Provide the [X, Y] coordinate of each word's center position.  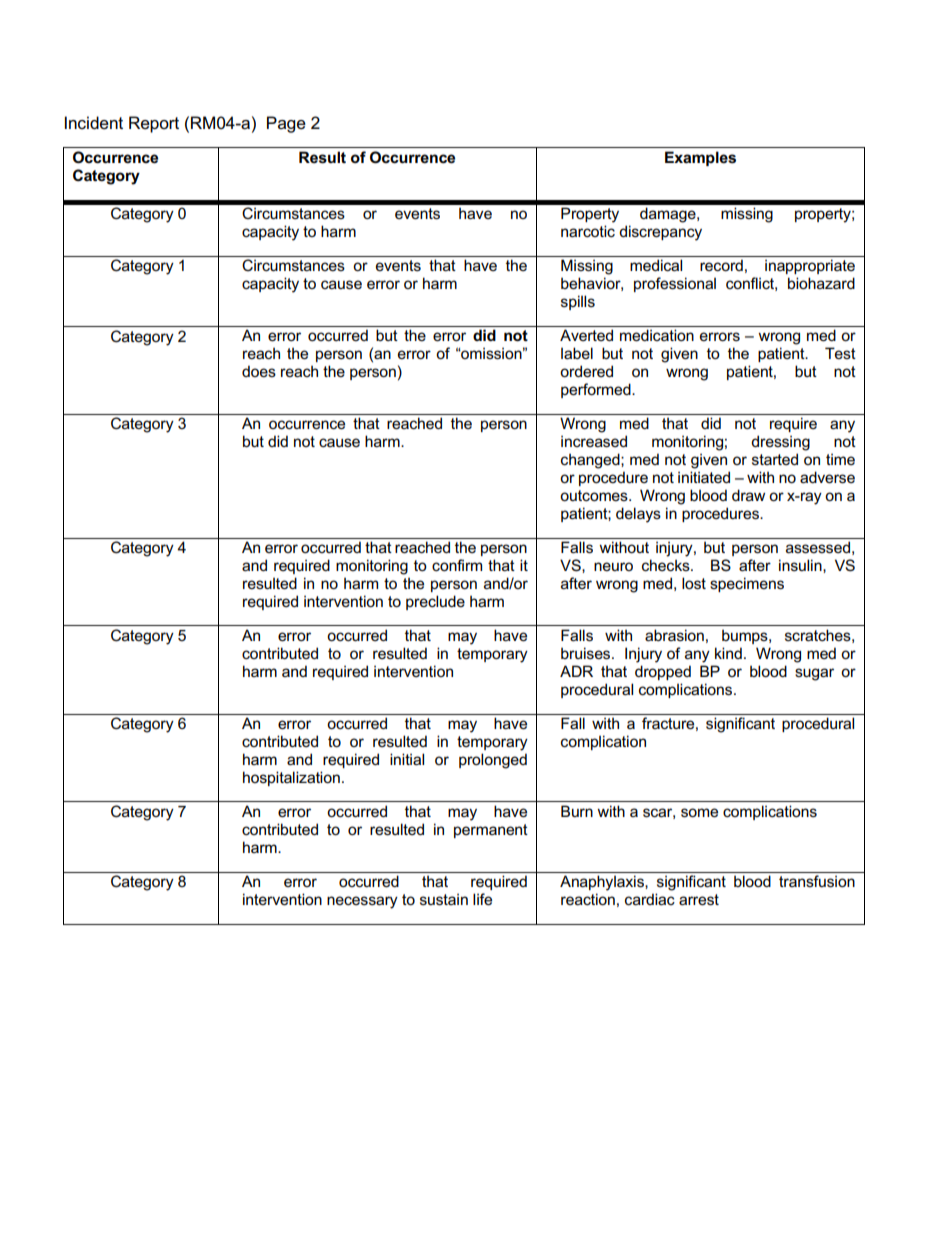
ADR [576, 671]
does [259, 371]
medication [657, 335]
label [577, 353]
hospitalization [291, 778]
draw [748, 495]
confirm [457, 565]
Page [286, 124]
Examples [700, 158]
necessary [362, 902]
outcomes [595, 495]
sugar [814, 674]
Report [154, 124]
